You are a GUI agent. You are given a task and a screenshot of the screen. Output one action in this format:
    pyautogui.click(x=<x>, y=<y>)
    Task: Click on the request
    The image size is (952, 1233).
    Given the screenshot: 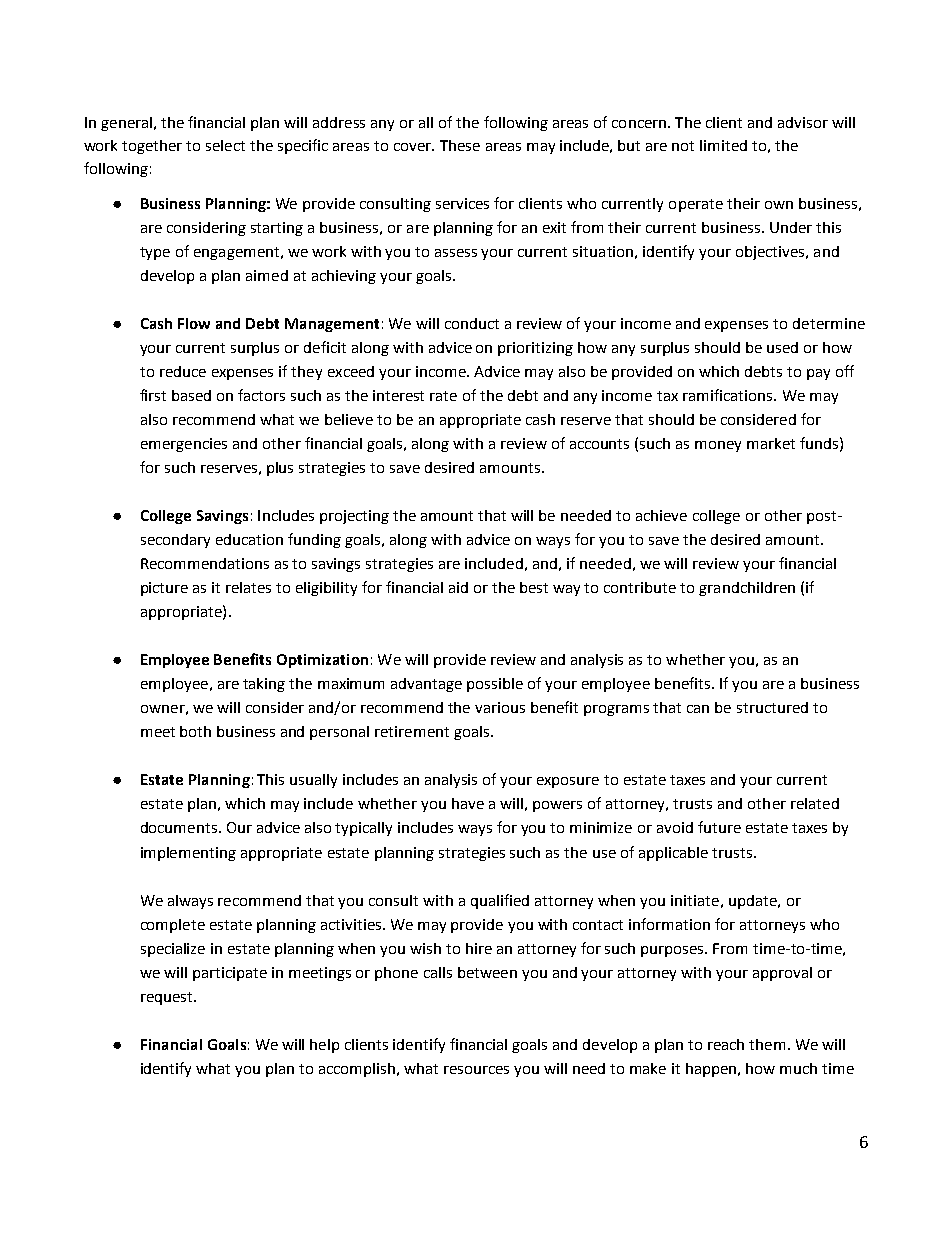 What is the action you would take?
    pyautogui.click(x=168, y=998)
